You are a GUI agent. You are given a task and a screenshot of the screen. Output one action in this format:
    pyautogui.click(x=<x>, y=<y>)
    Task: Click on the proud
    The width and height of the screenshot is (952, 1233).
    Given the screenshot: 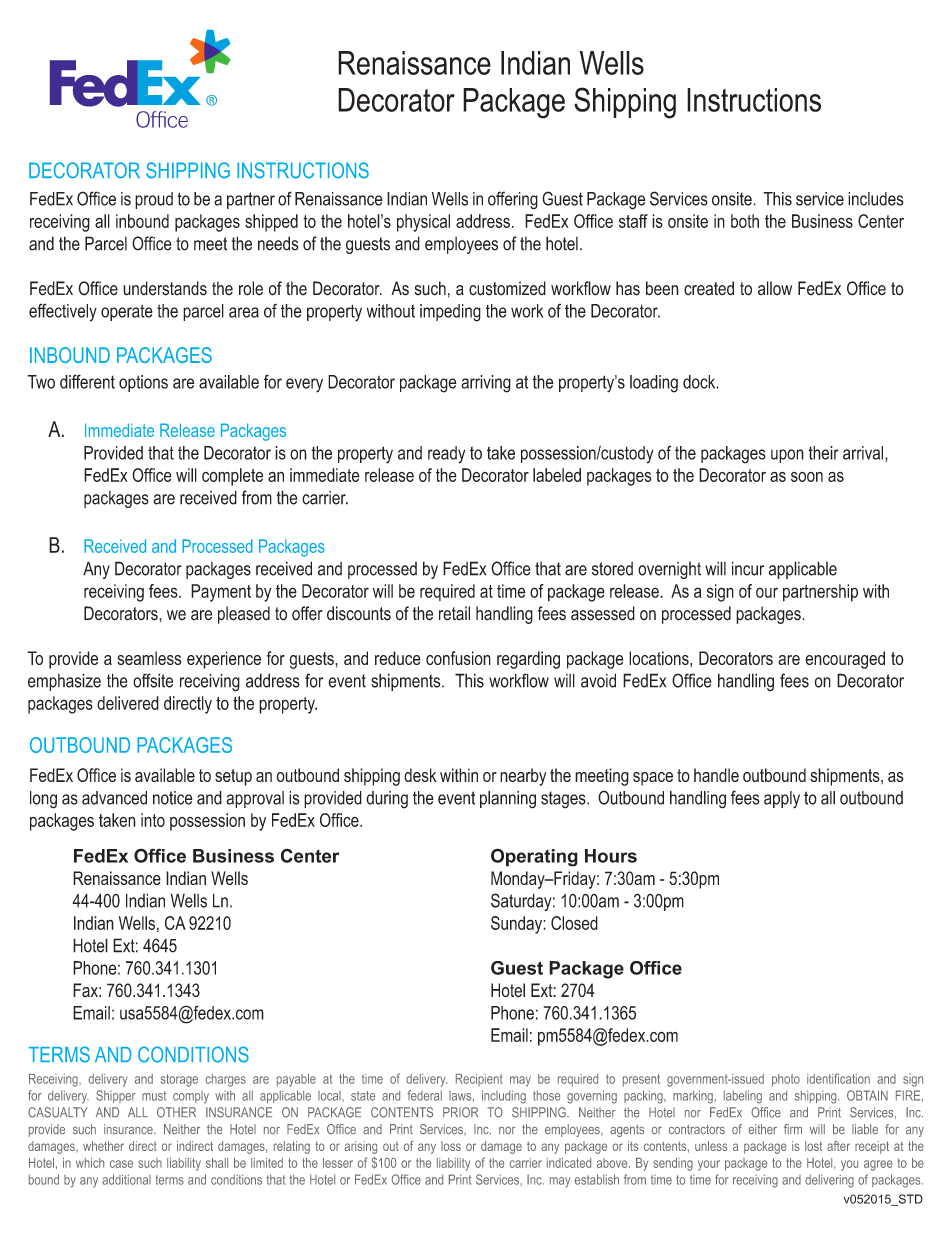 What is the action you would take?
    pyautogui.click(x=154, y=200)
